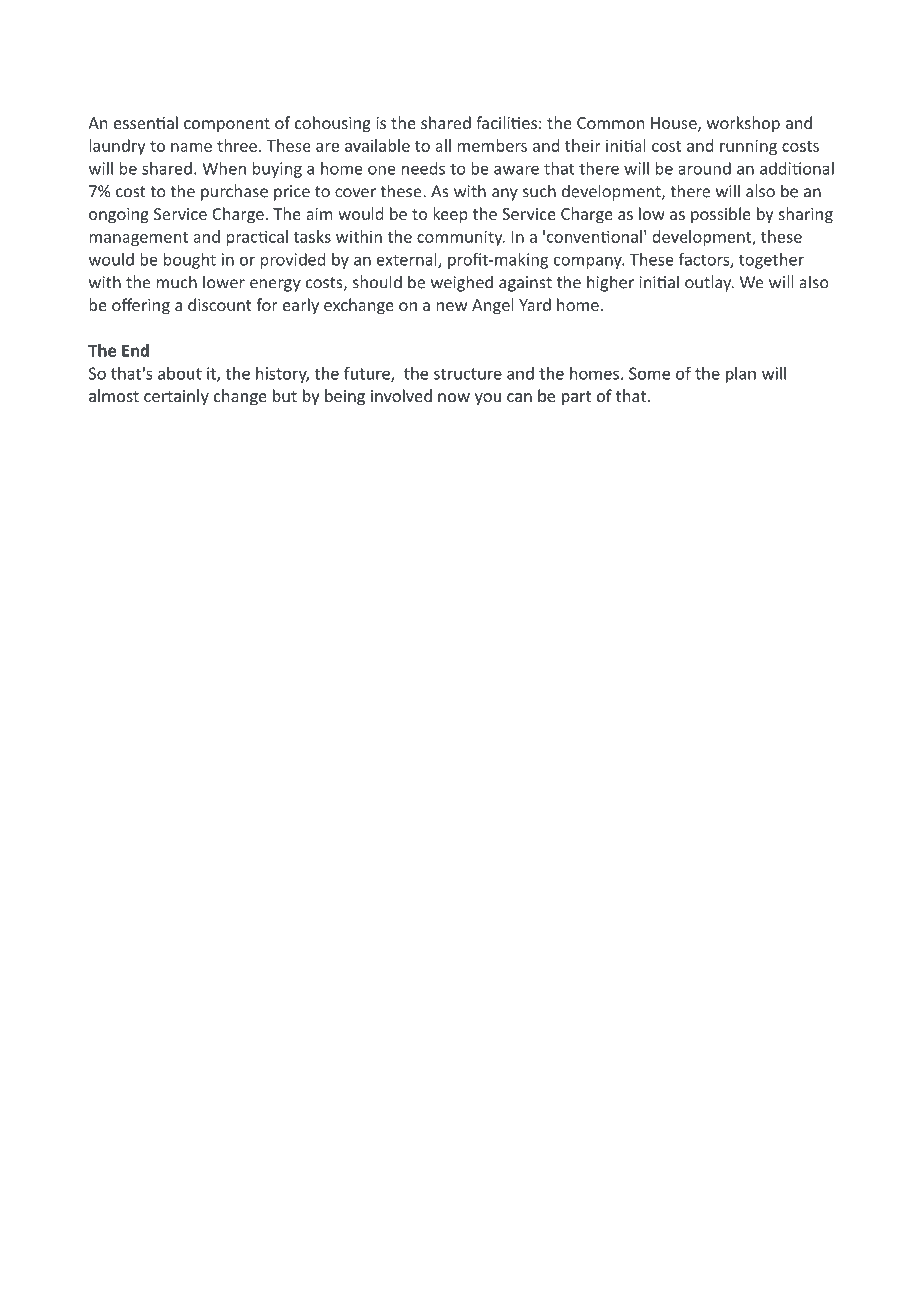 The image size is (924, 1308). I want to click on now, so click(454, 397).
